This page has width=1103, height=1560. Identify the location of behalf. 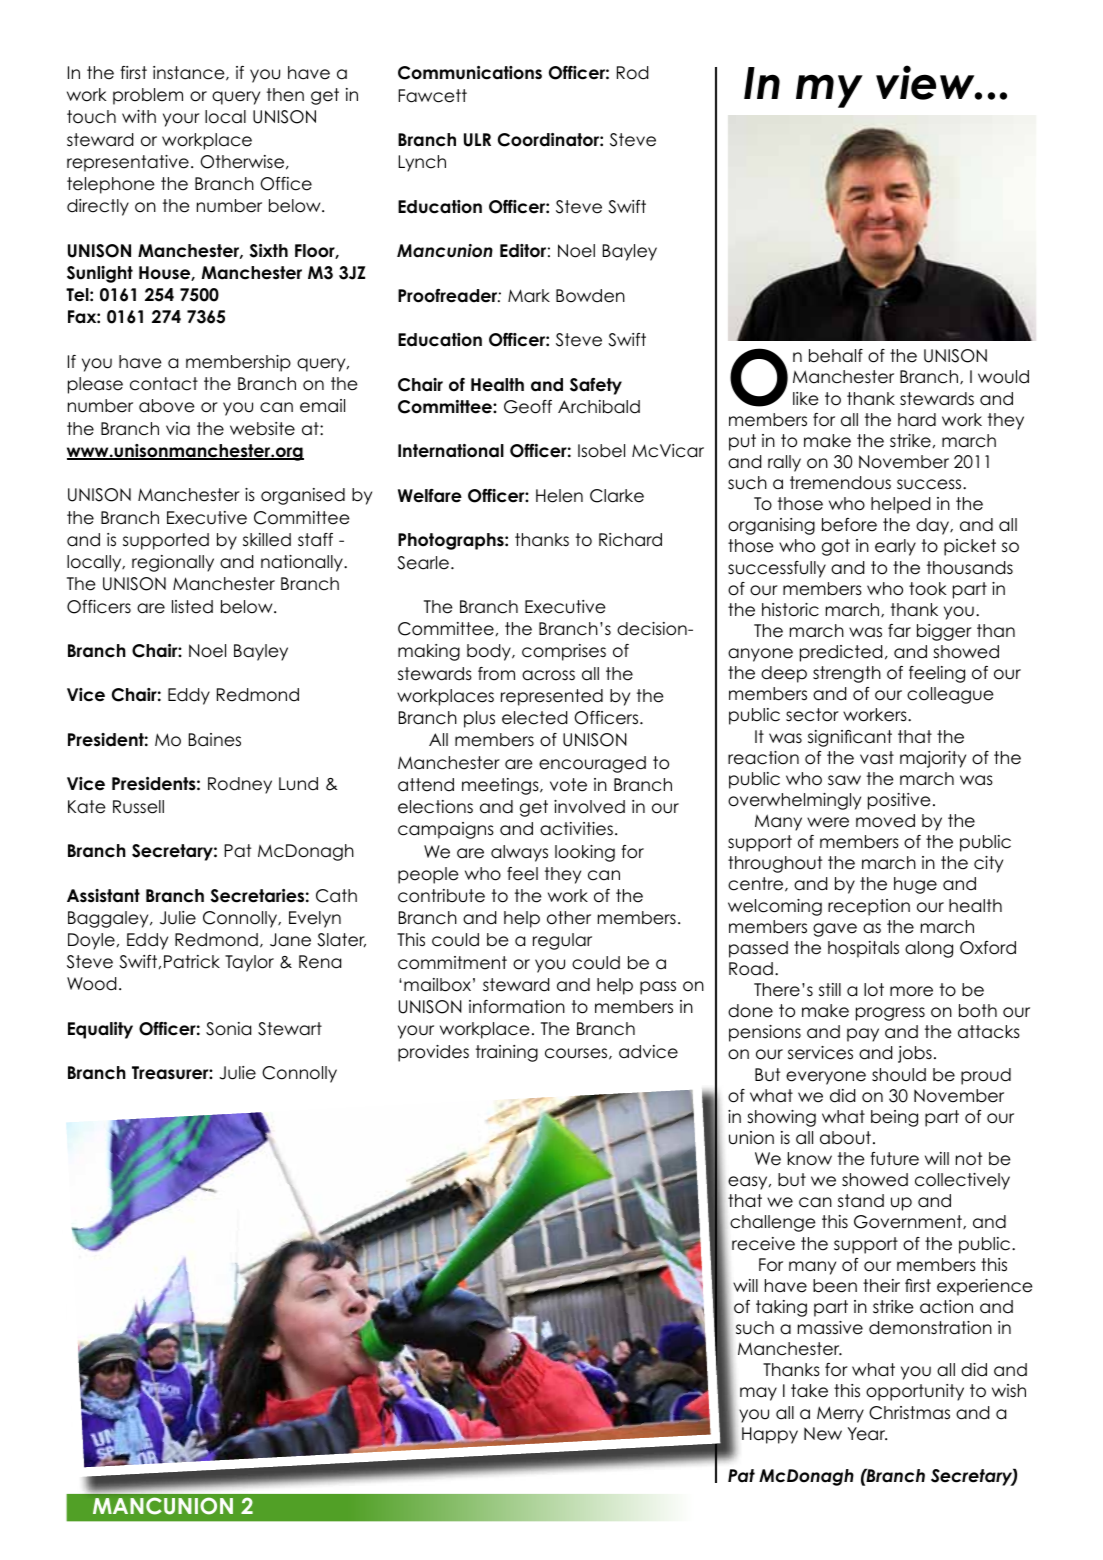
(836, 356).
